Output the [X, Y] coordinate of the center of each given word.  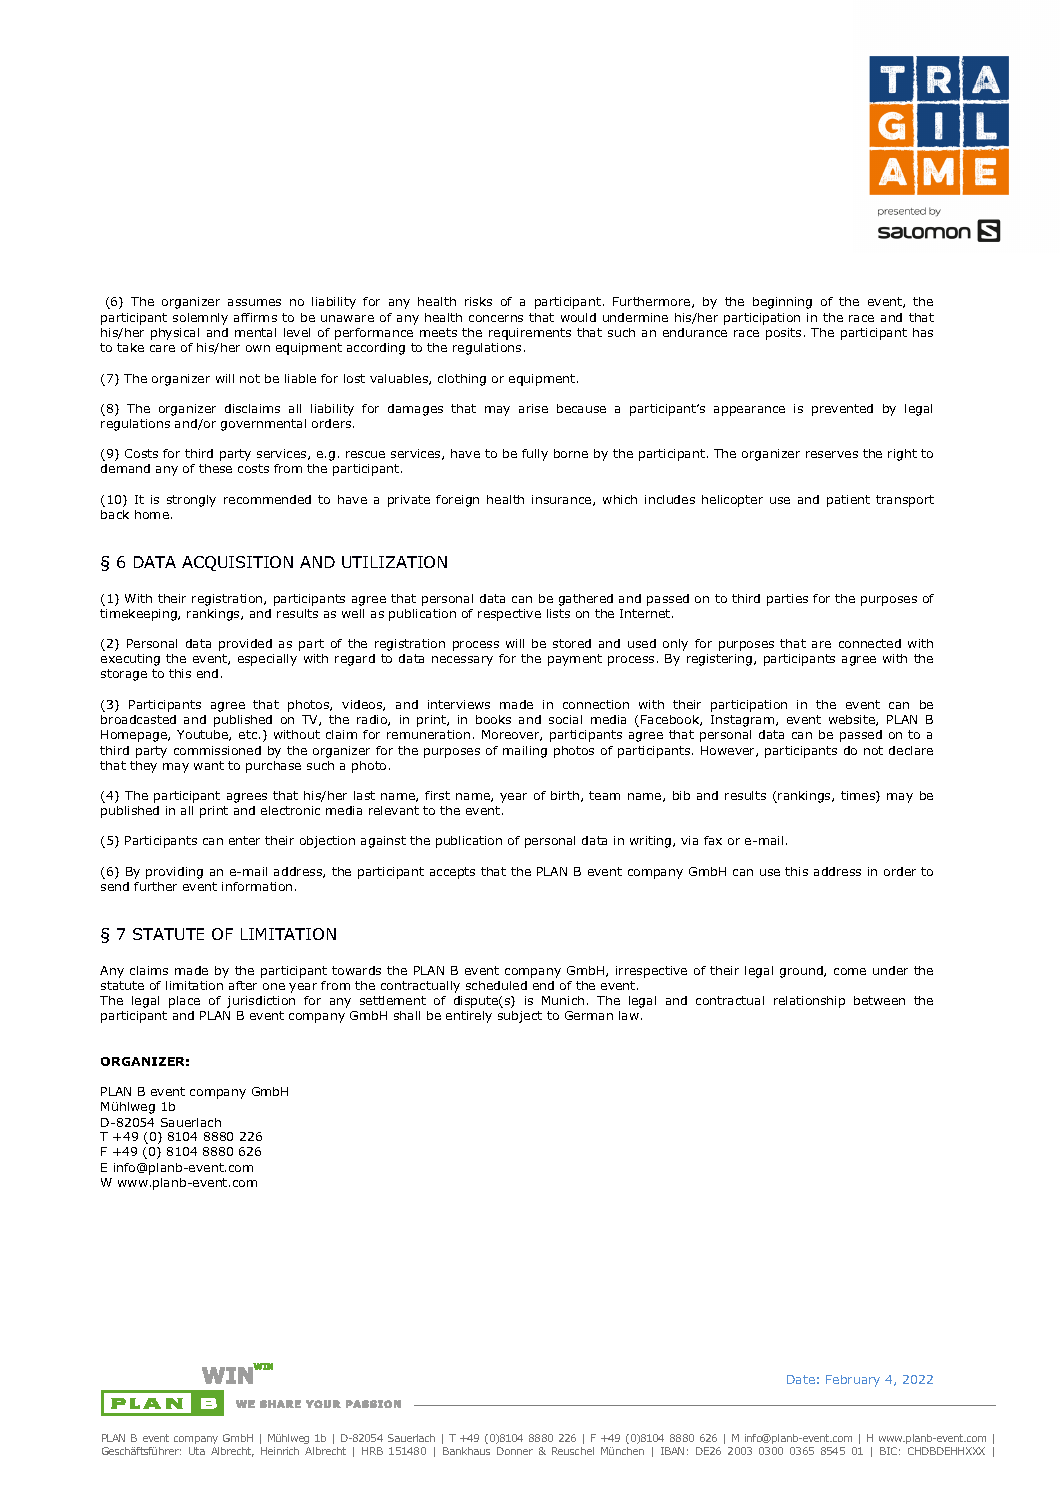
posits [783, 334]
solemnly [200, 319]
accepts [452, 873]
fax [713, 840]
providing [174, 873]
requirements [530, 334]
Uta [197, 1451]
